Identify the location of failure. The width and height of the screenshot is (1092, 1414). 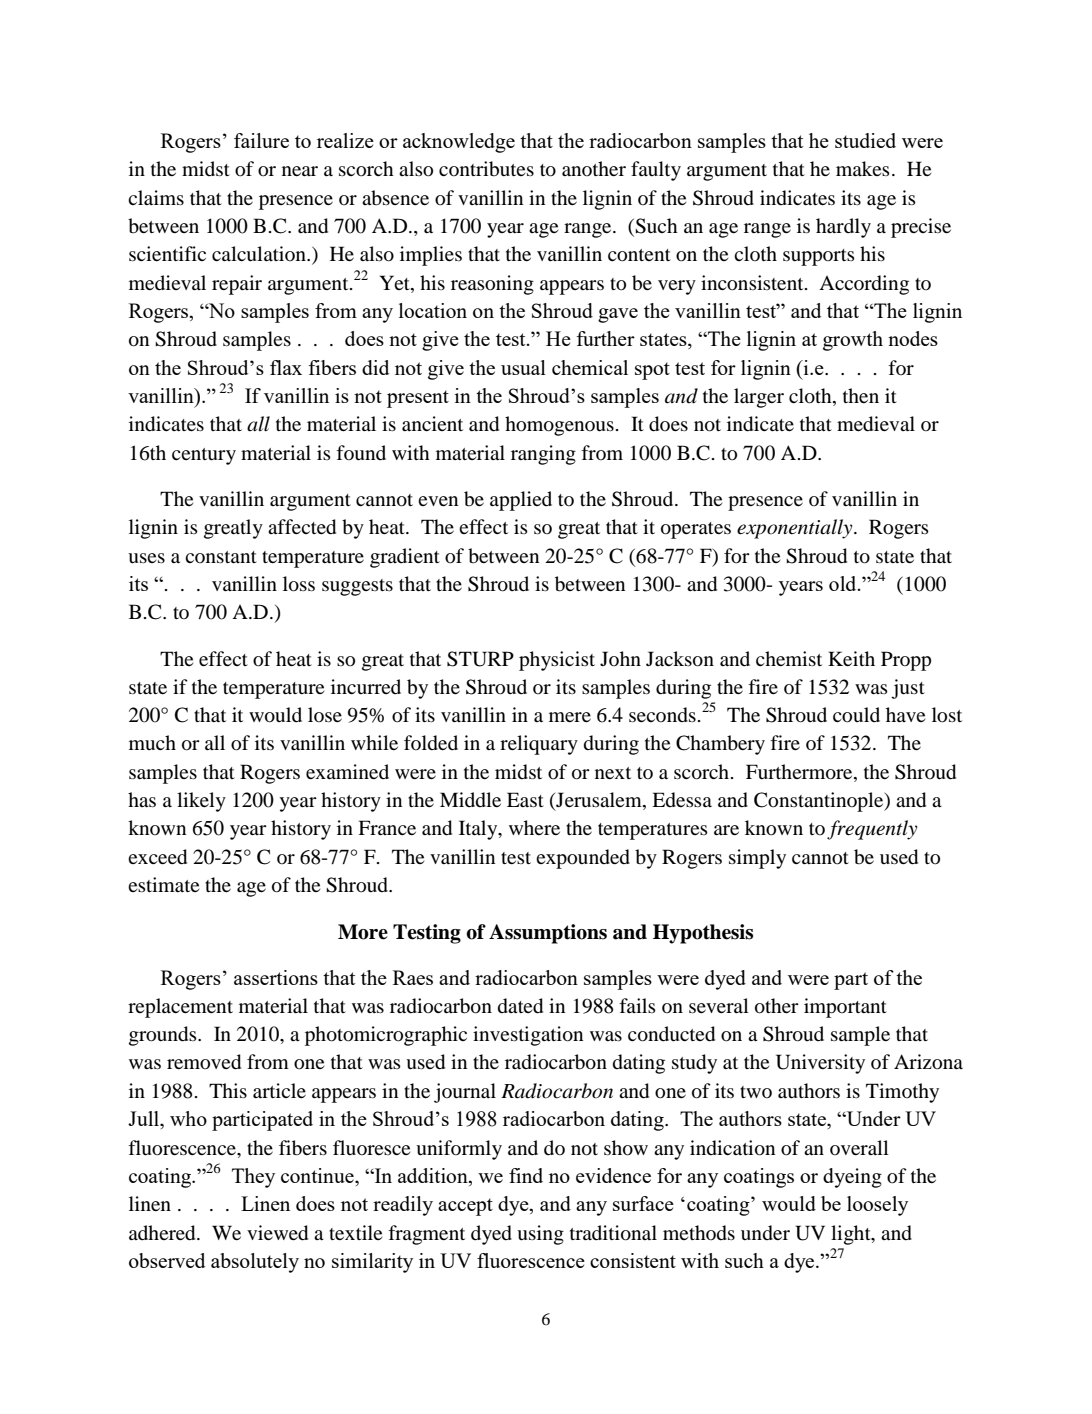
(261, 140).
